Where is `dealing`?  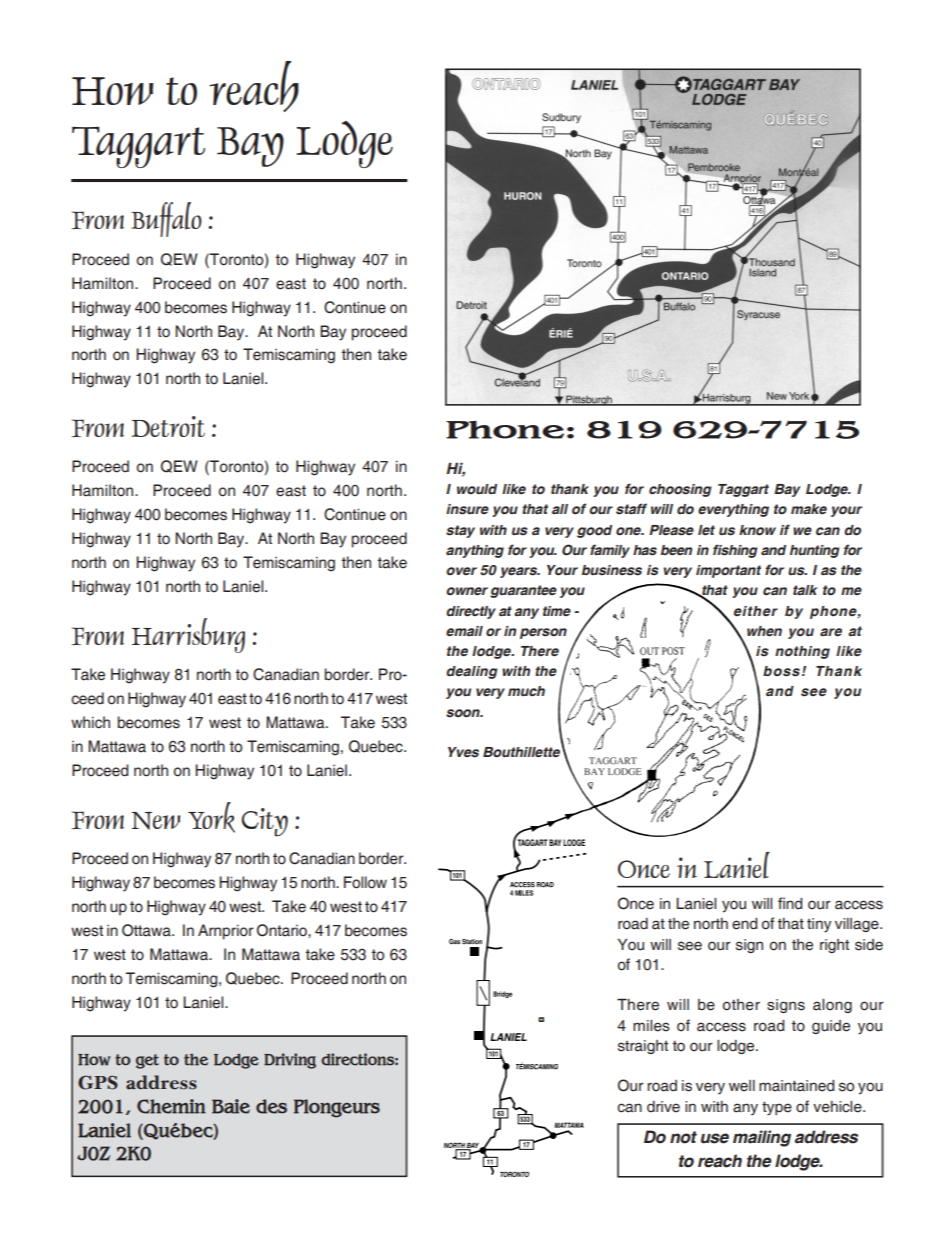
dealing is located at coordinates (472, 672).
